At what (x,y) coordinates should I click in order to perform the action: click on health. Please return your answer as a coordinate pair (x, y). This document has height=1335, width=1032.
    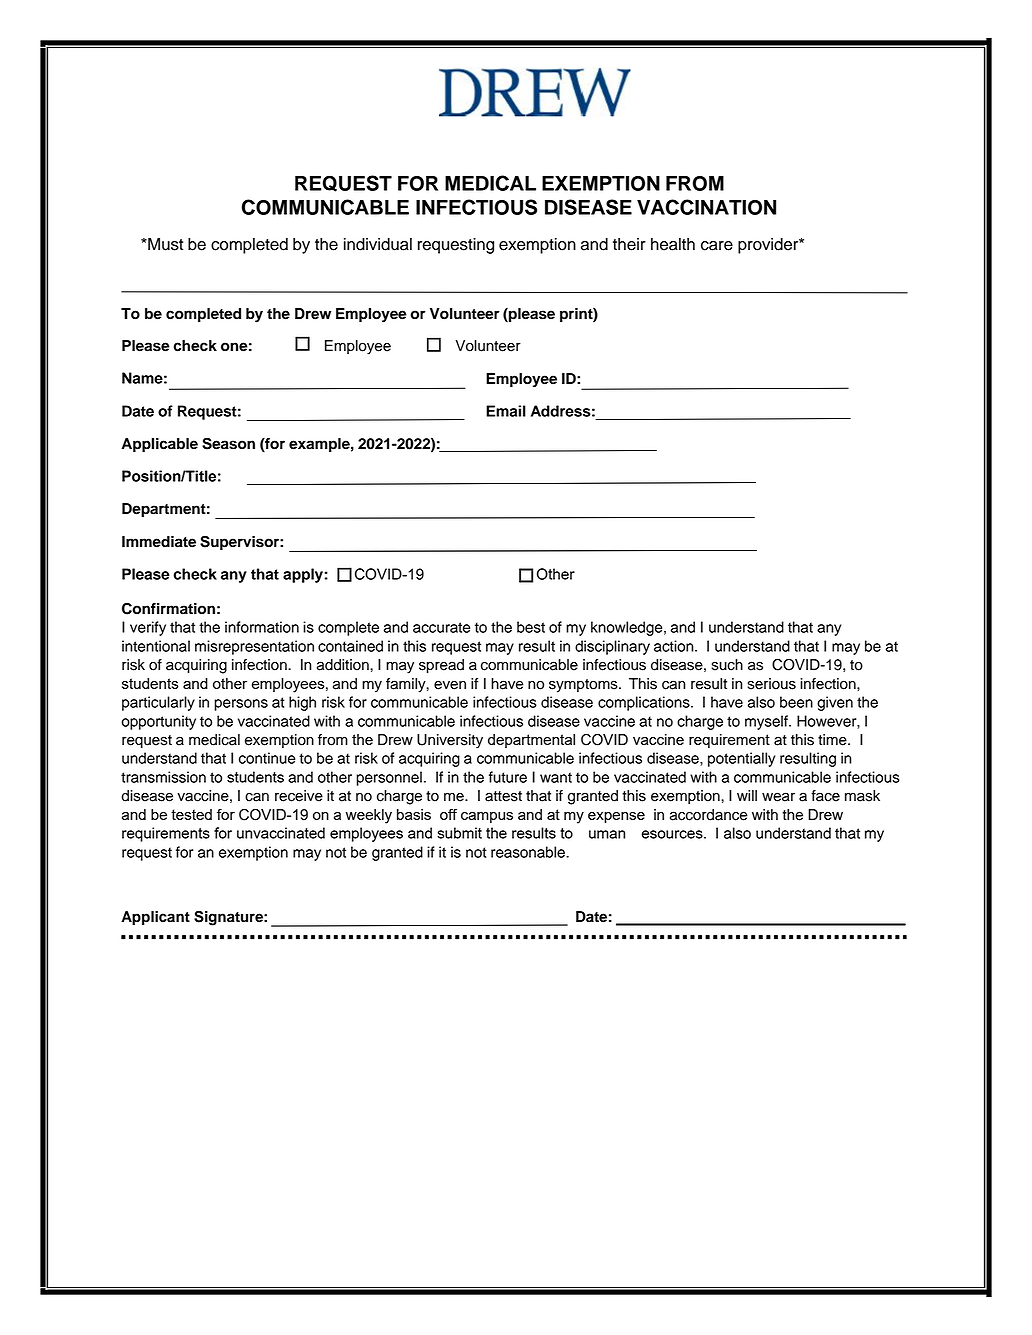
    Looking at the image, I should click on (673, 244).
